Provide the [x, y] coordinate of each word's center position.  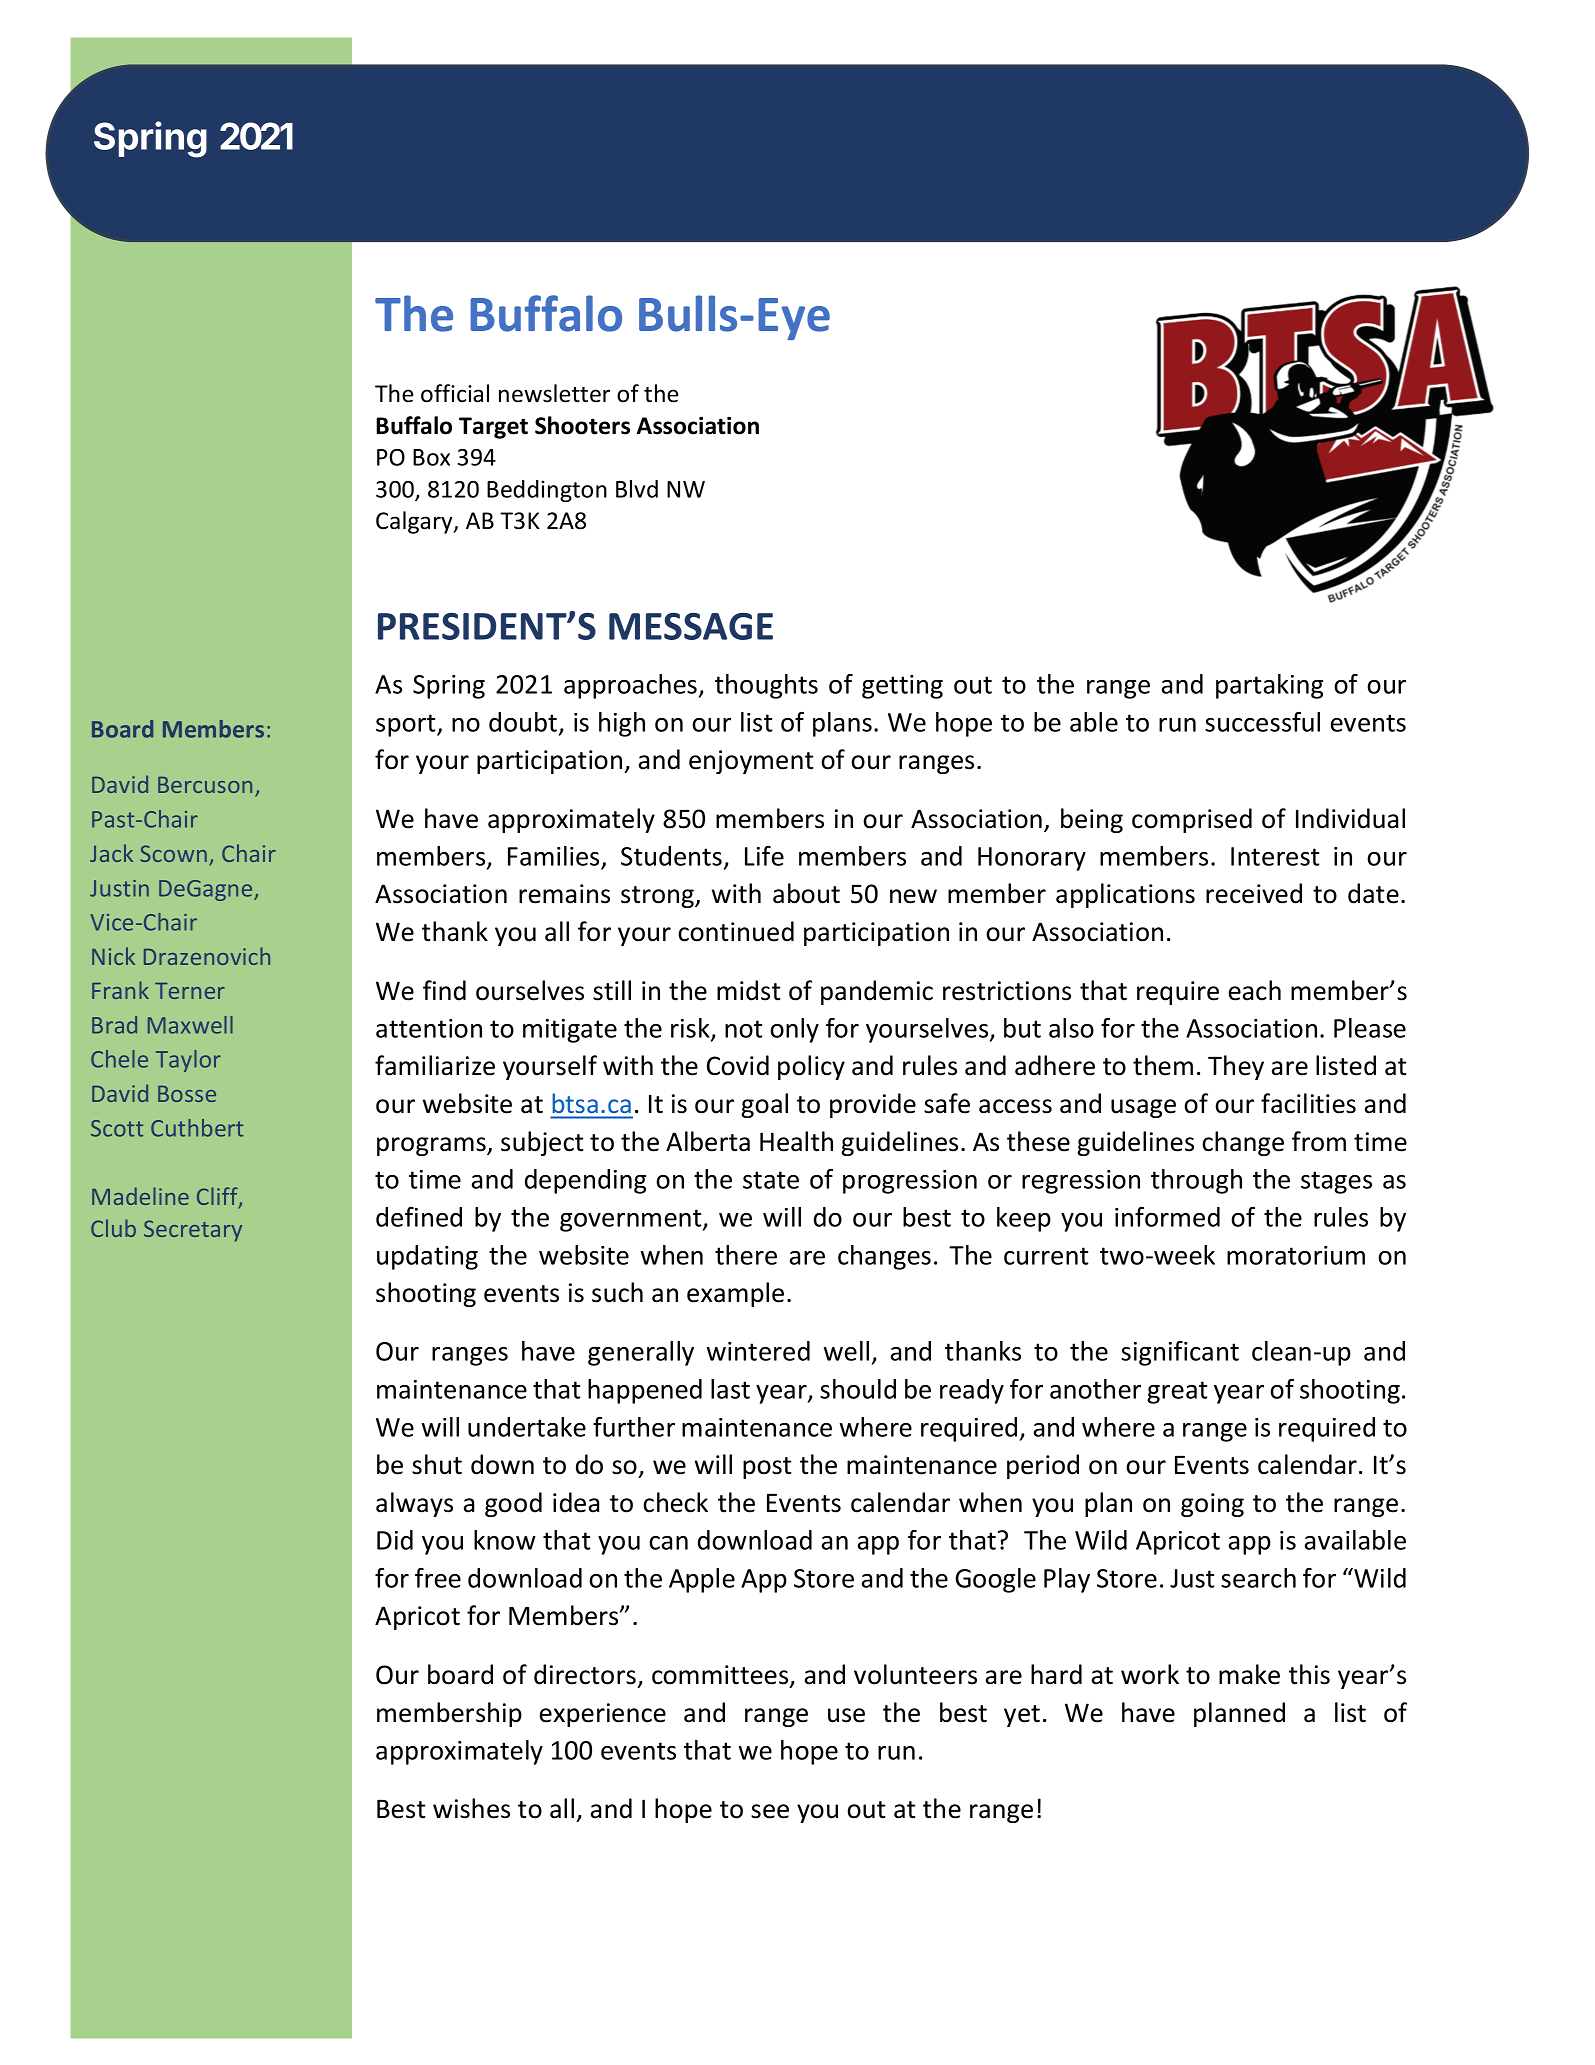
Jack [111, 853]
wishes [471, 1808]
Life [764, 856]
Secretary [193, 1231]
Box [431, 457]
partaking [1269, 686]
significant [1180, 1353]
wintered [758, 1351]
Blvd [637, 489]
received [1254, 893]
